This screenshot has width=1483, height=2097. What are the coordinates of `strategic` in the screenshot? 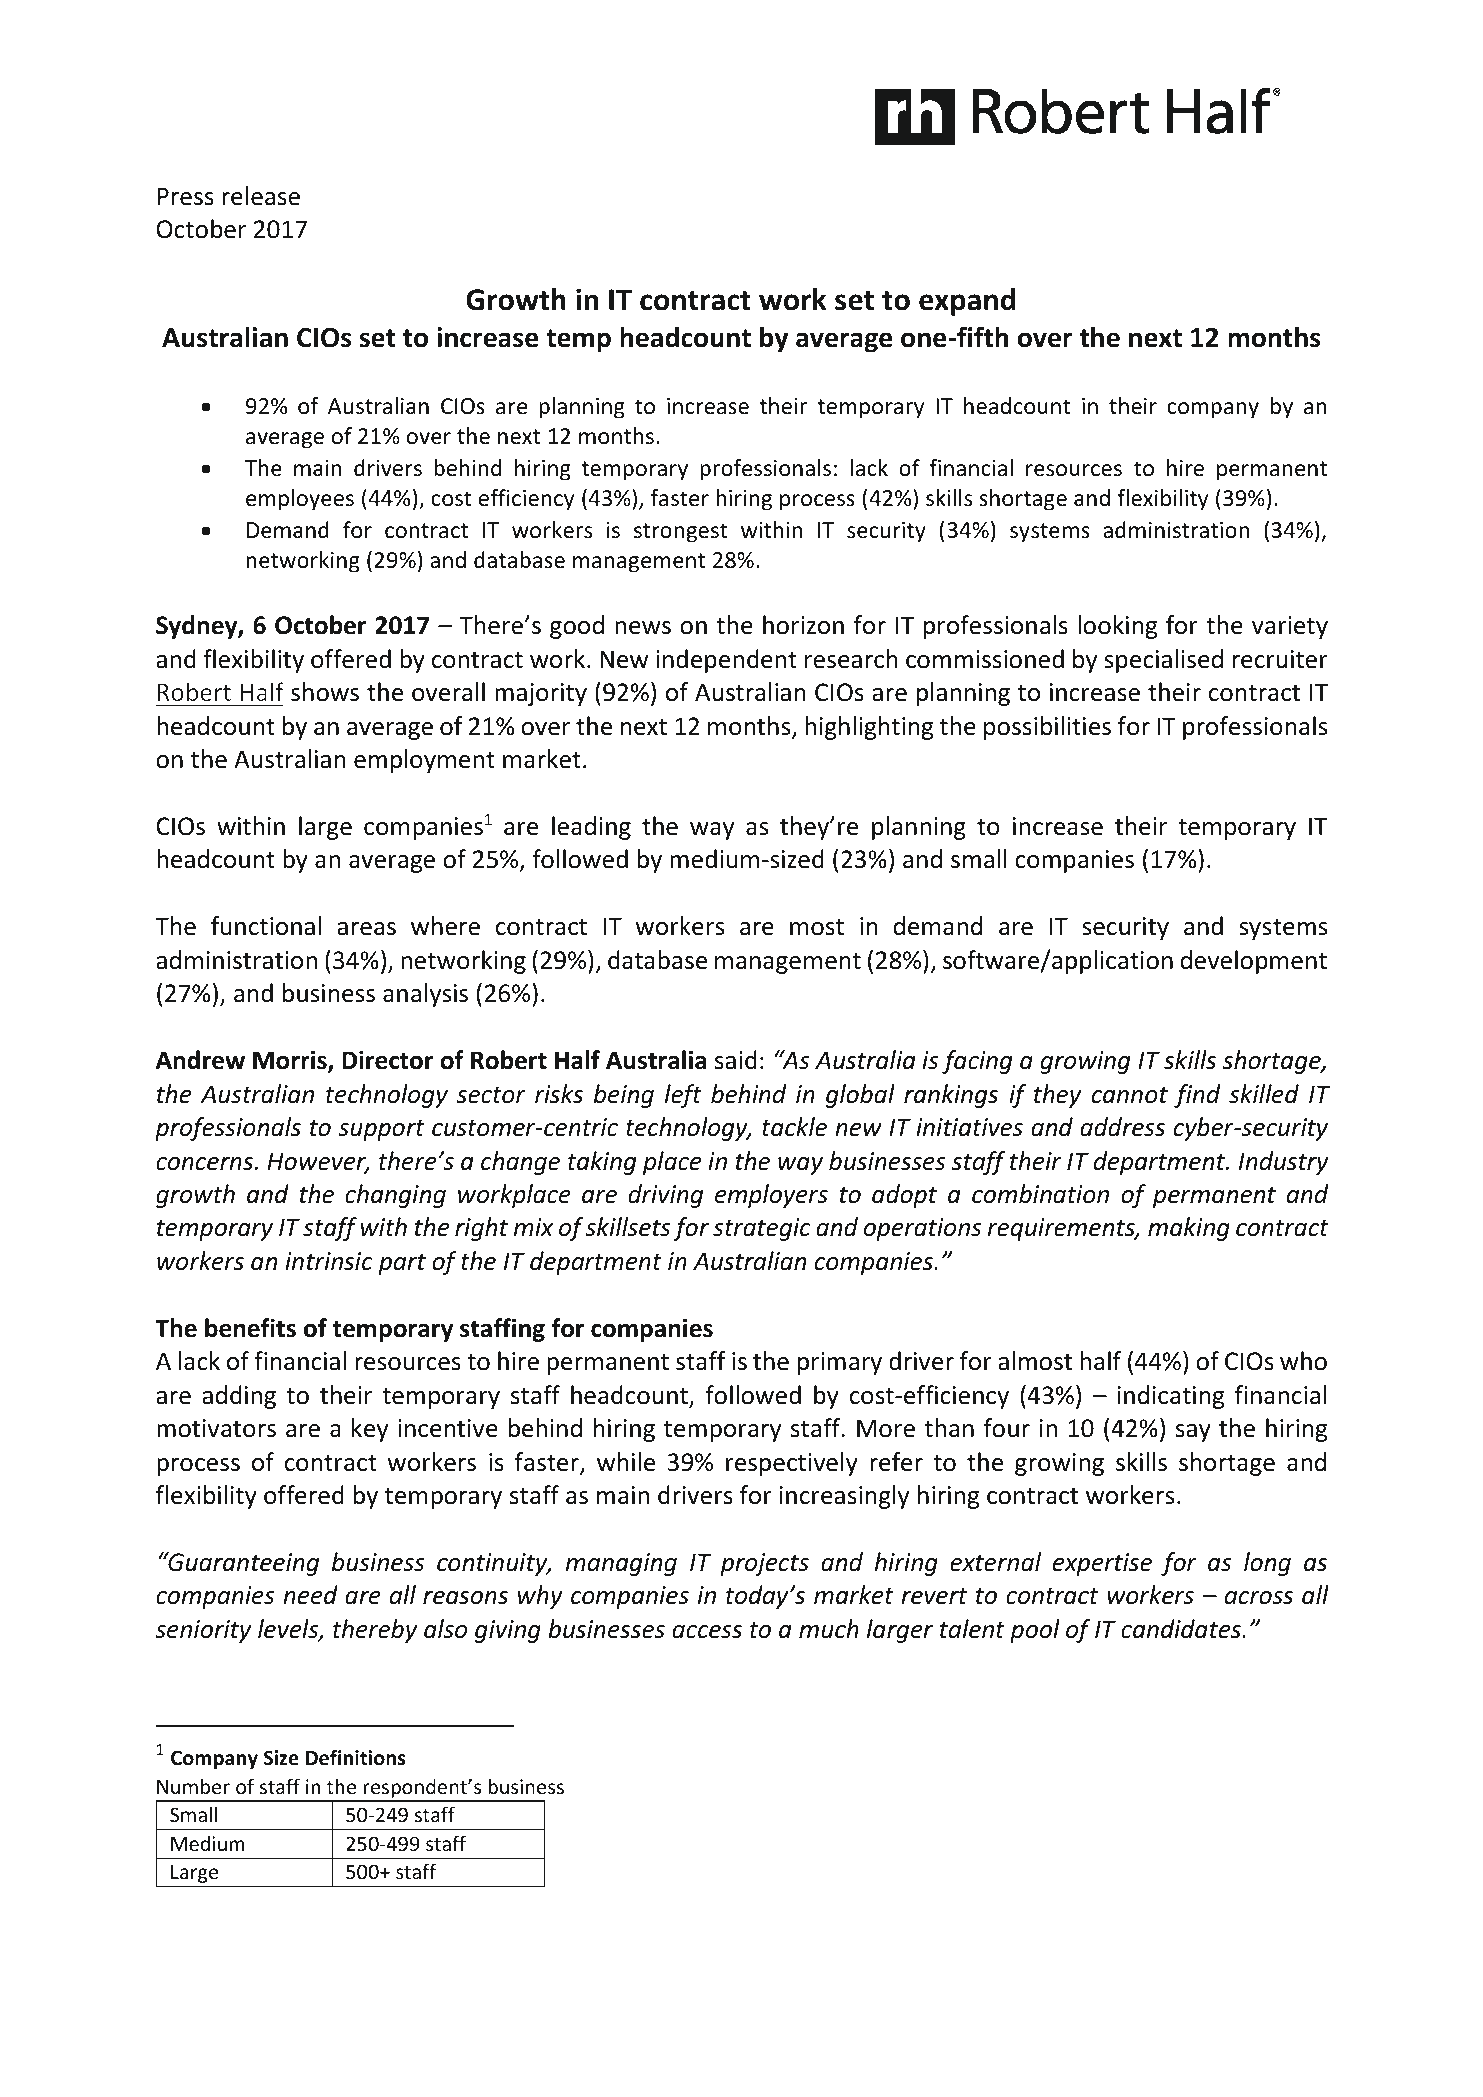 It's located at (762, 1229).
